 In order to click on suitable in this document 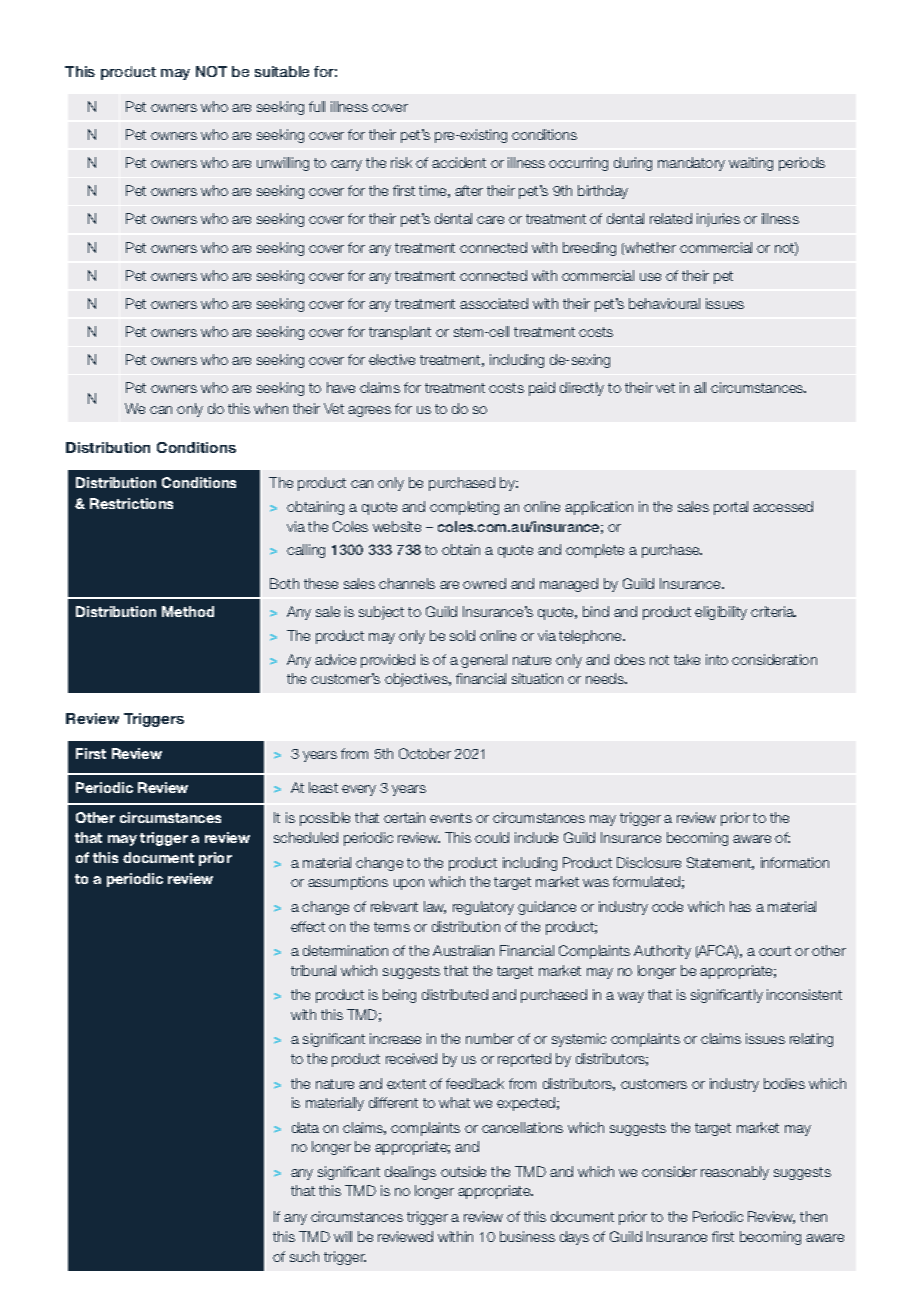, I will do `click(282, 71)`.
